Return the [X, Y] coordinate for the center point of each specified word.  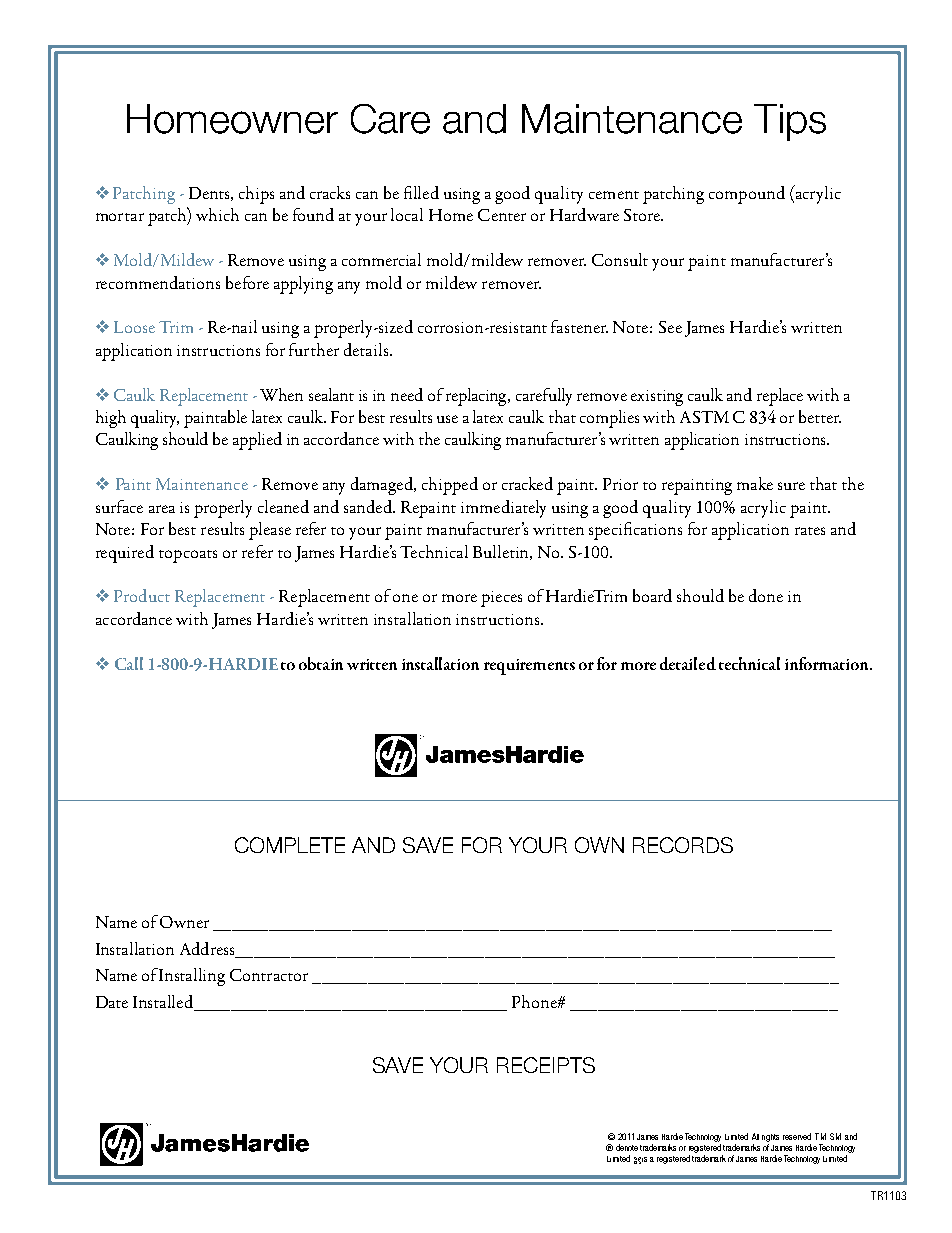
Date [112, 1002]
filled [421, 192]
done [766, 595]
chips [256, 195]
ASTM [704, 417]
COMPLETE [290, 845]
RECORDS [683, 845]
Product [142, 595]
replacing [478, 397]
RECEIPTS [546, 1065]
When [281, 394]
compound [747, 195]
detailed [688, 663]
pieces [501, 599]
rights [770, 1138]
